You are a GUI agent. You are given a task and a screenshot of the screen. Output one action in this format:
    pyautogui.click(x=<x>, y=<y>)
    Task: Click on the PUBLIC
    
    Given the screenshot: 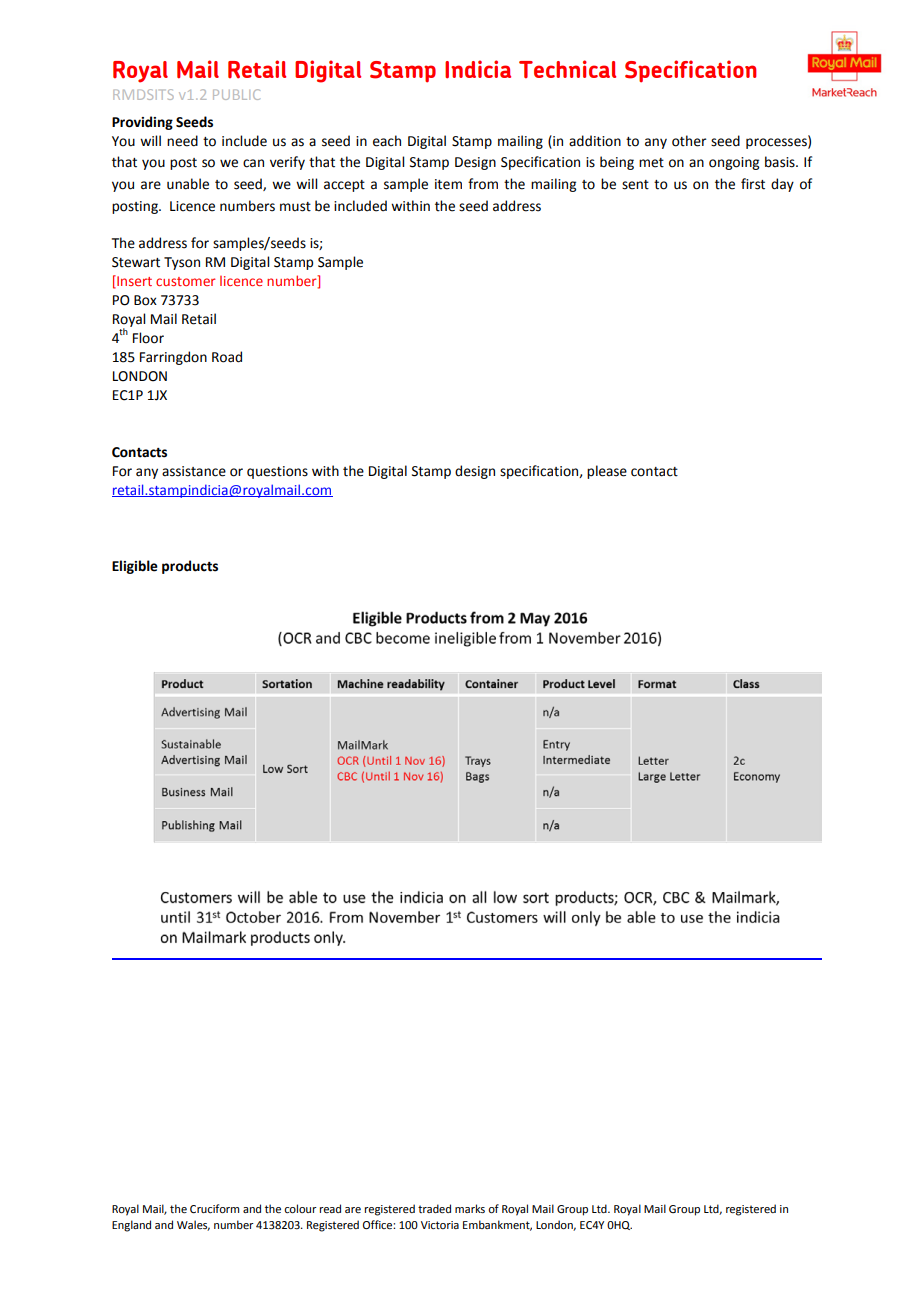 What is the action you would take?
    pyautogui.click(x=236, y=94)
